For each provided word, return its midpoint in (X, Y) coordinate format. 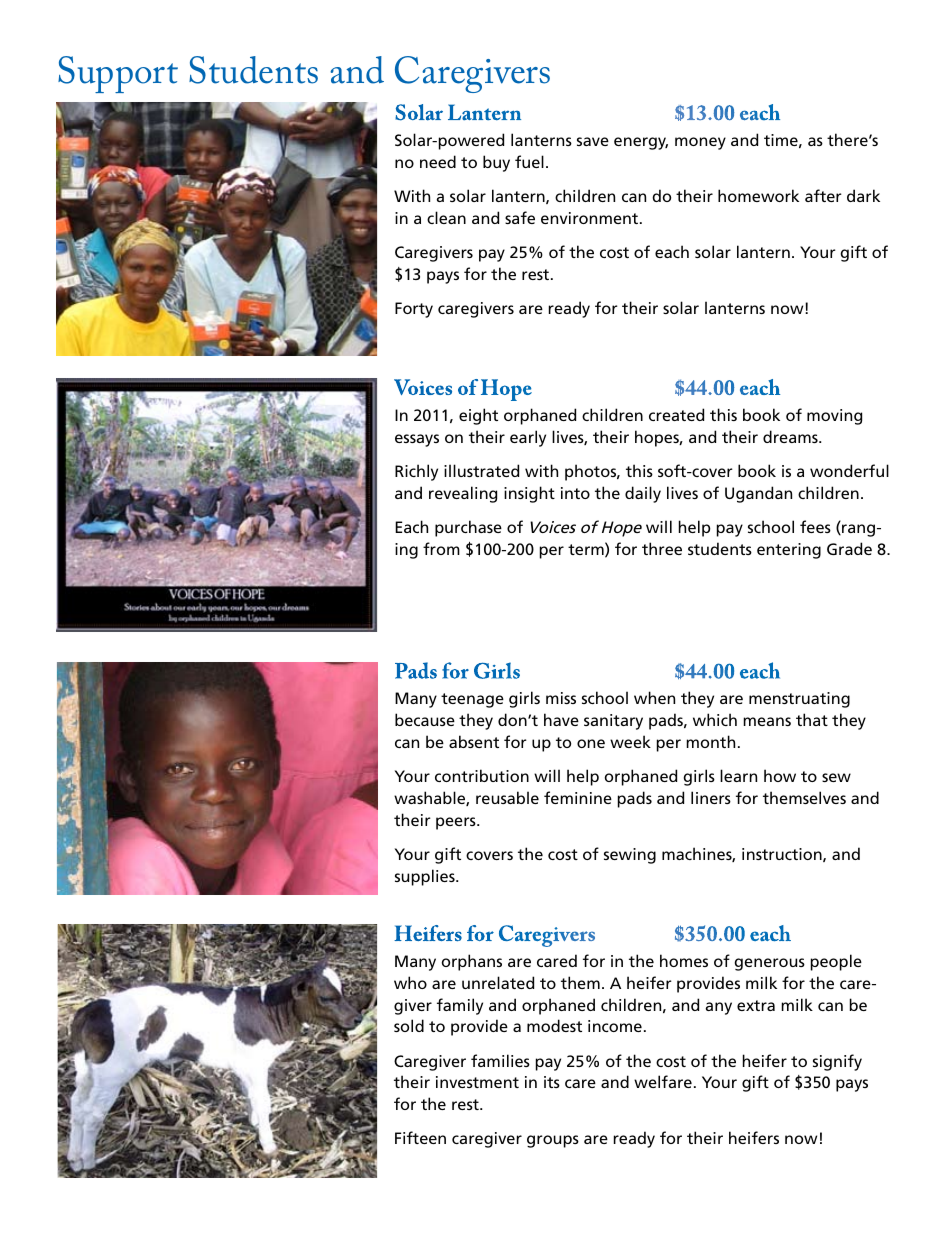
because (425, 719)
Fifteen (420, 1137)
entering (789, 551)
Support (118, 74)
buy (496, 163)
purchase (468, 528)
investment (477, 1082)
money (700, 143)
